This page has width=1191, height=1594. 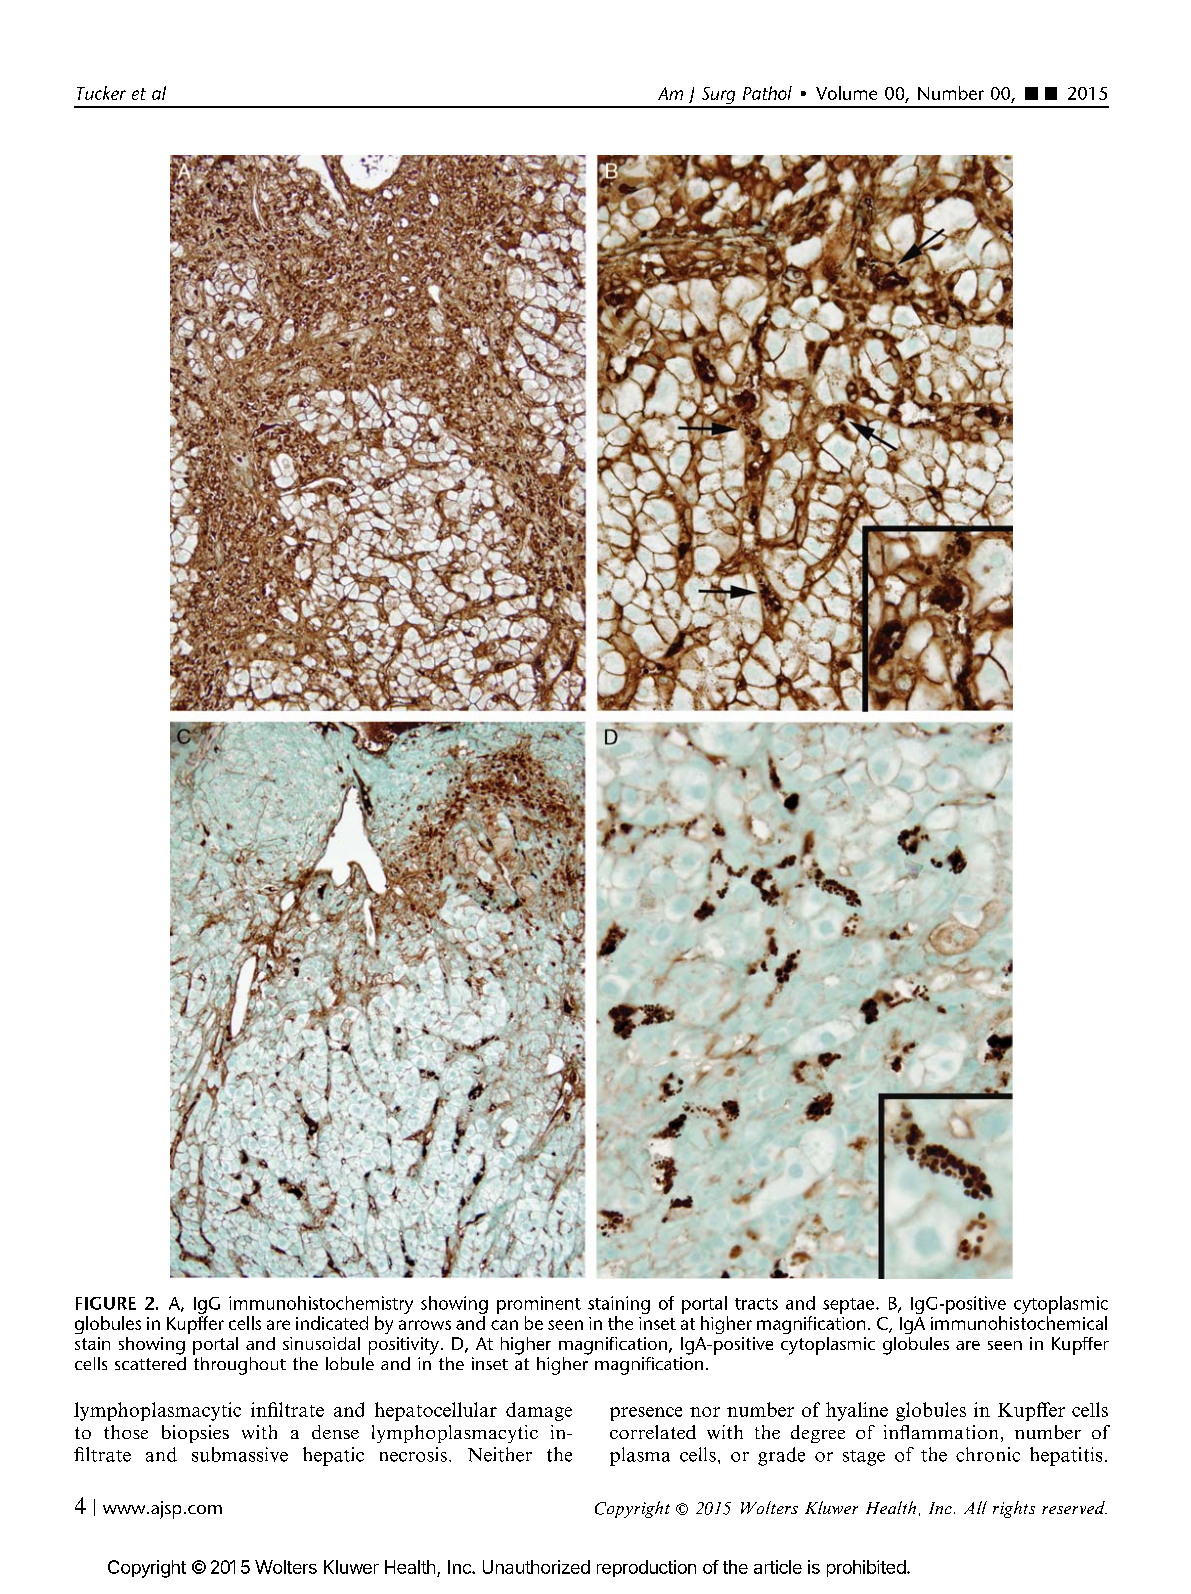 I want to click on hyaline, so click(x=857, y=1411).
